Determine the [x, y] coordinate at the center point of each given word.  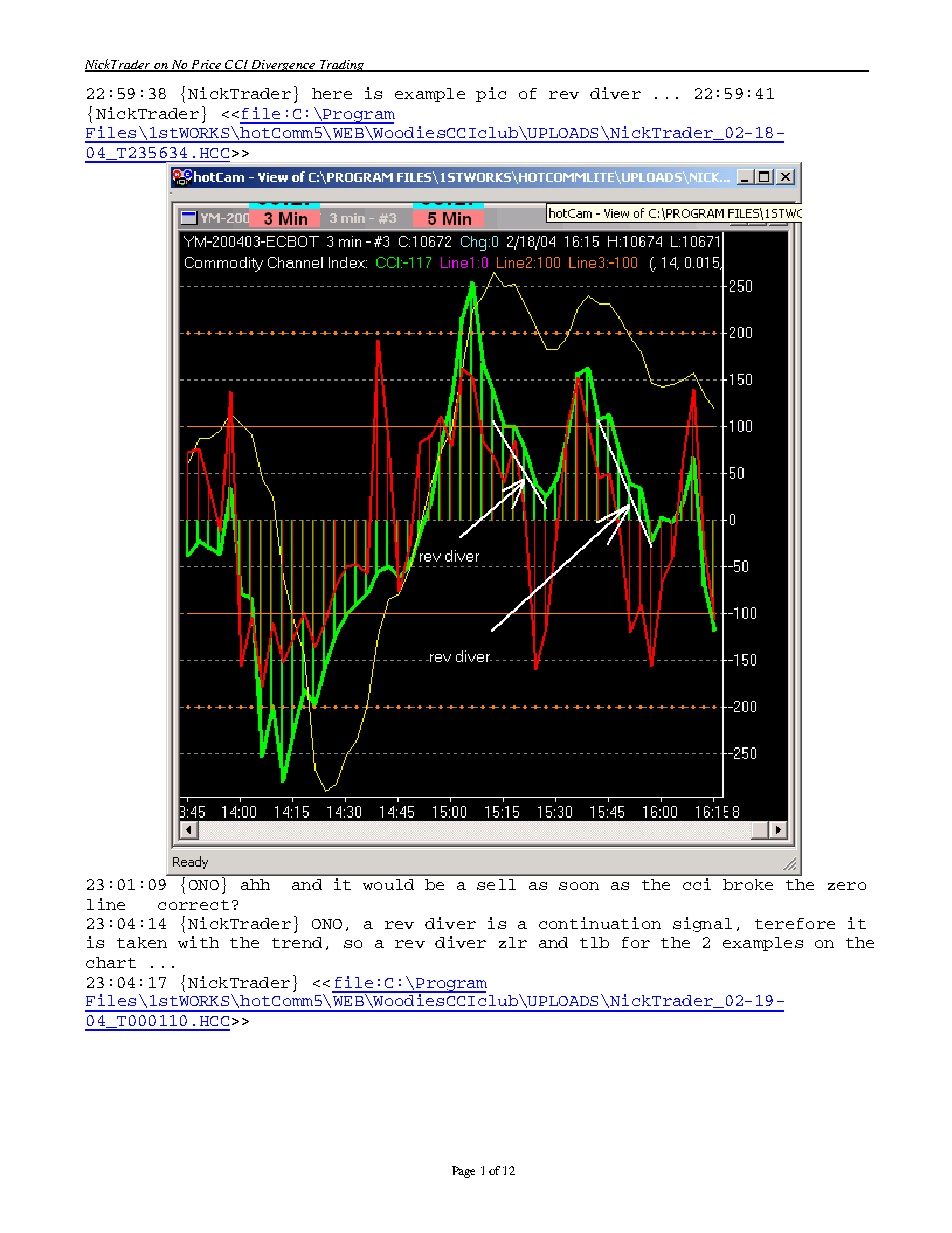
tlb [594, 942]
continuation [600, 923]
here [332, 93]
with [198, 942]
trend [297, 942]
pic [491, 94]
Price [206, 65]
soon [579, 886]
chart [111, 962]
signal [702, 924]
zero [847, 886]
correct [193, 905]
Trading [341, 66]
